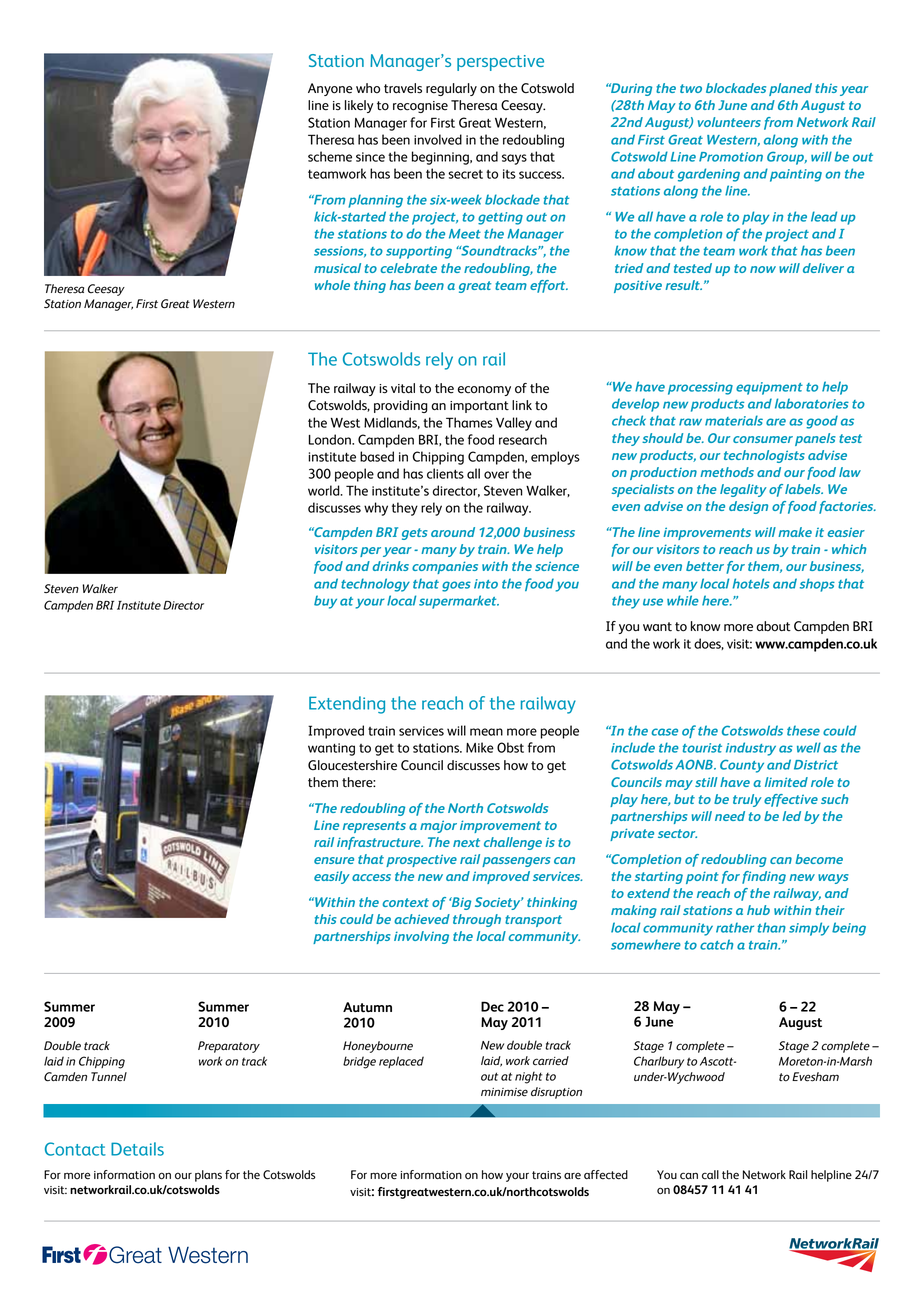 The width and height of the screenshot is (924, 1308). What do you see at coordinates (332, 877) in the screenshot?
I see `easily` at bounding box center [332, 877].
